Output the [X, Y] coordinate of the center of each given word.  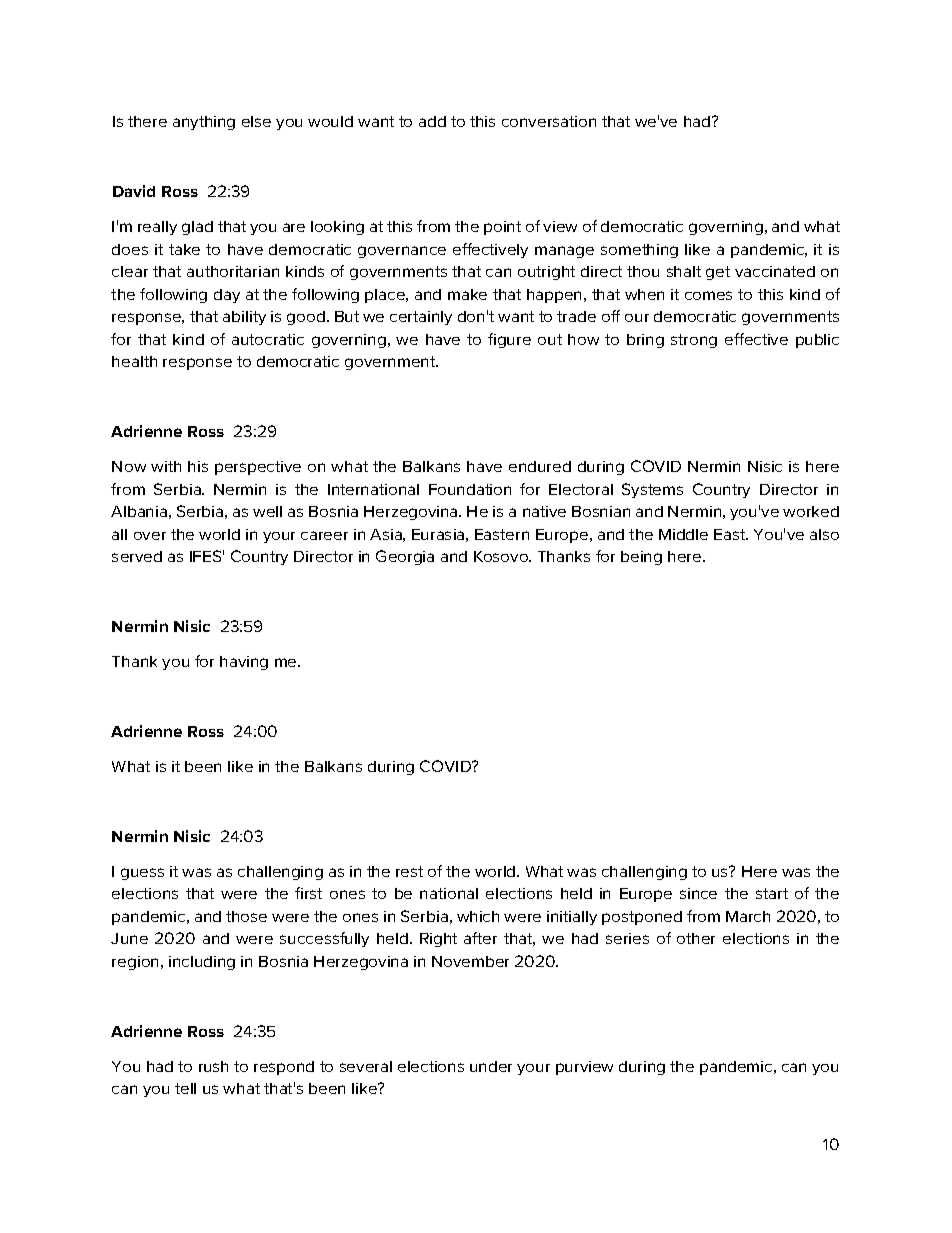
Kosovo [502, 556]
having [244, 663]
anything [204, 123]
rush [213, 1066]
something [639, 251]
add [432, 121]
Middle [683, 534]
